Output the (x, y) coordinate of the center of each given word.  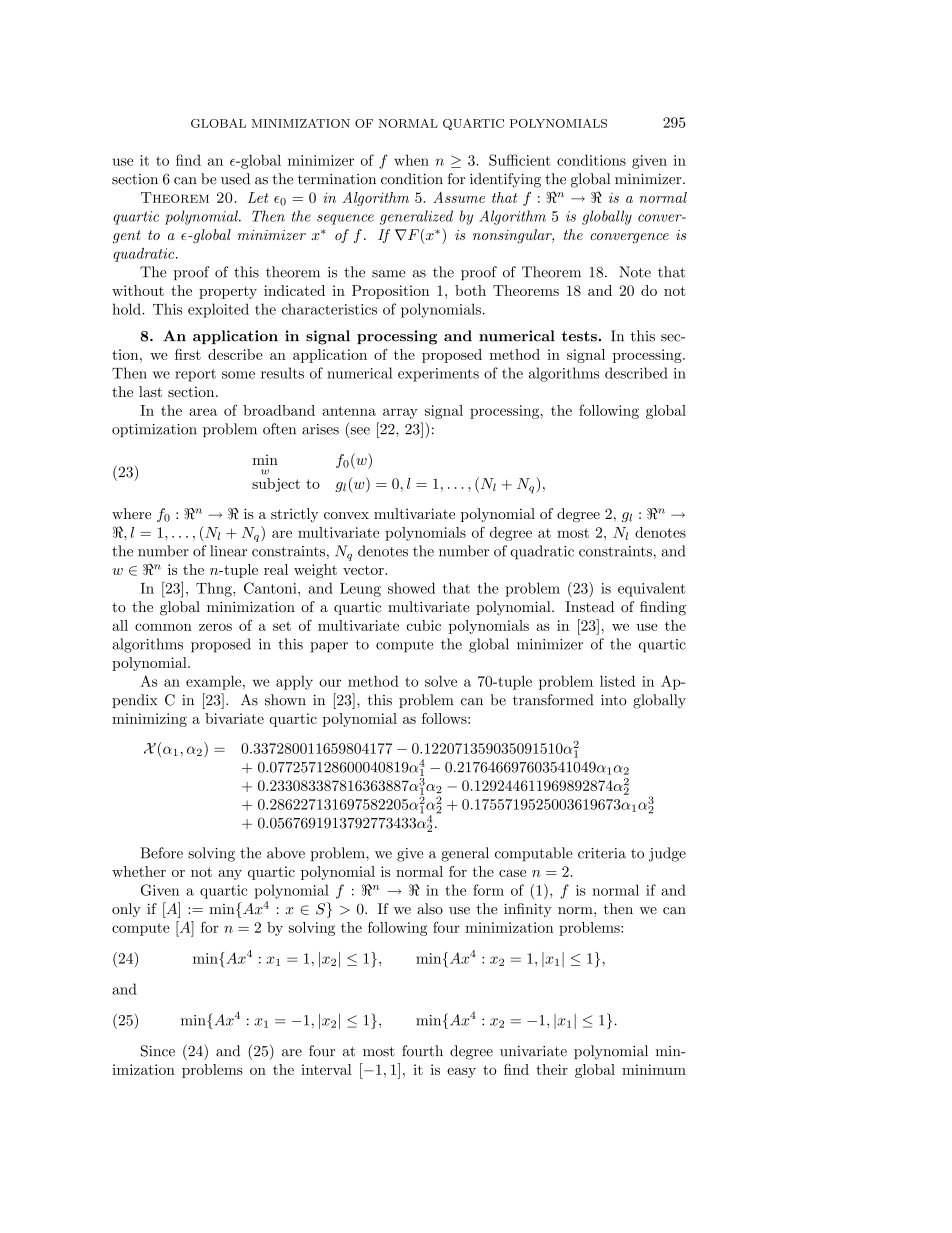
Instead (589, 607)
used (235, 179)
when (411, 160)
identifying (505, 180)
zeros (215, 627)
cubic (423, 625)
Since (158, 1051)
